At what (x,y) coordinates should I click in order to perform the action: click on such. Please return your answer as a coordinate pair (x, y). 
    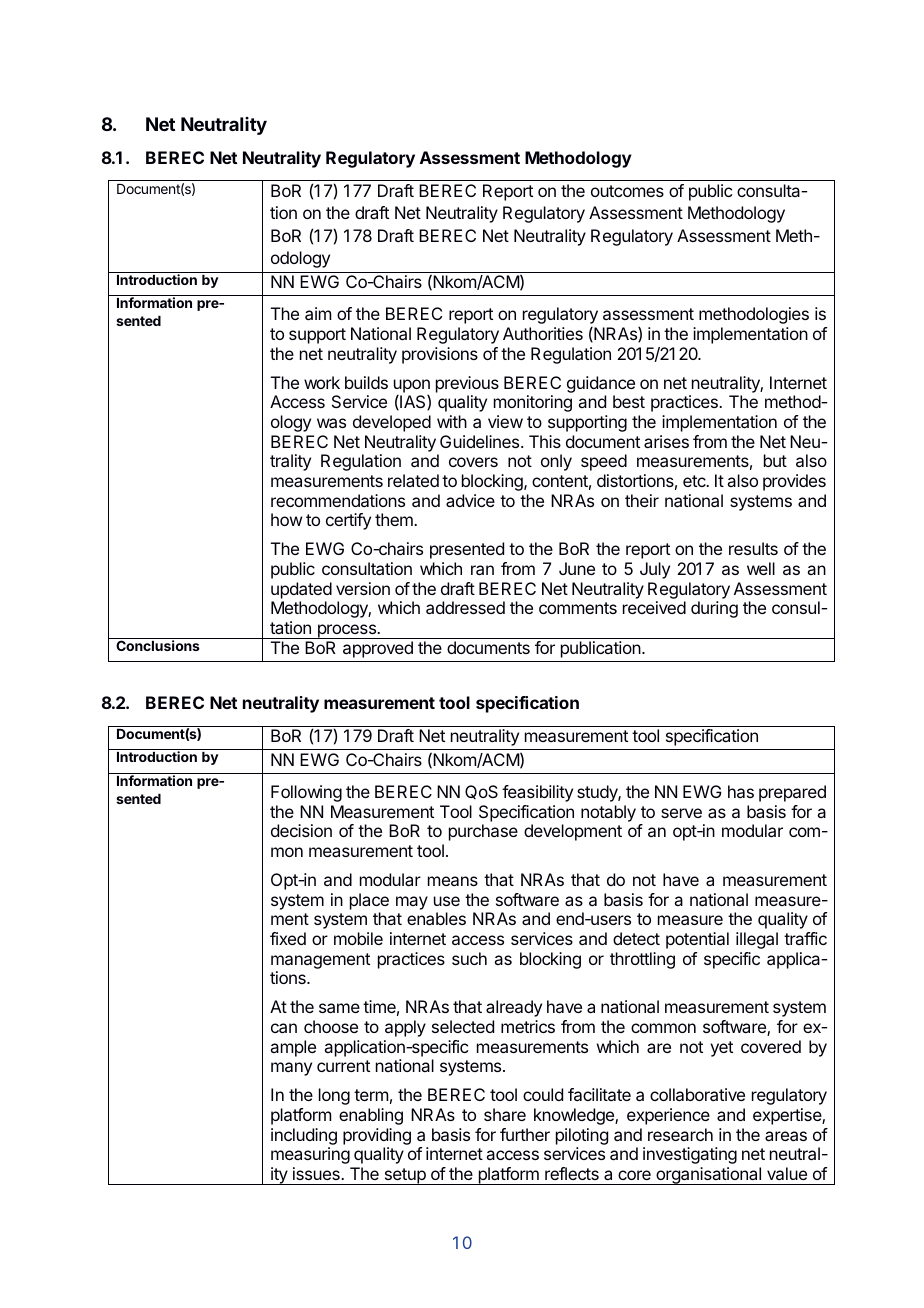
    Looking at the image, I should click on (469, 958).
